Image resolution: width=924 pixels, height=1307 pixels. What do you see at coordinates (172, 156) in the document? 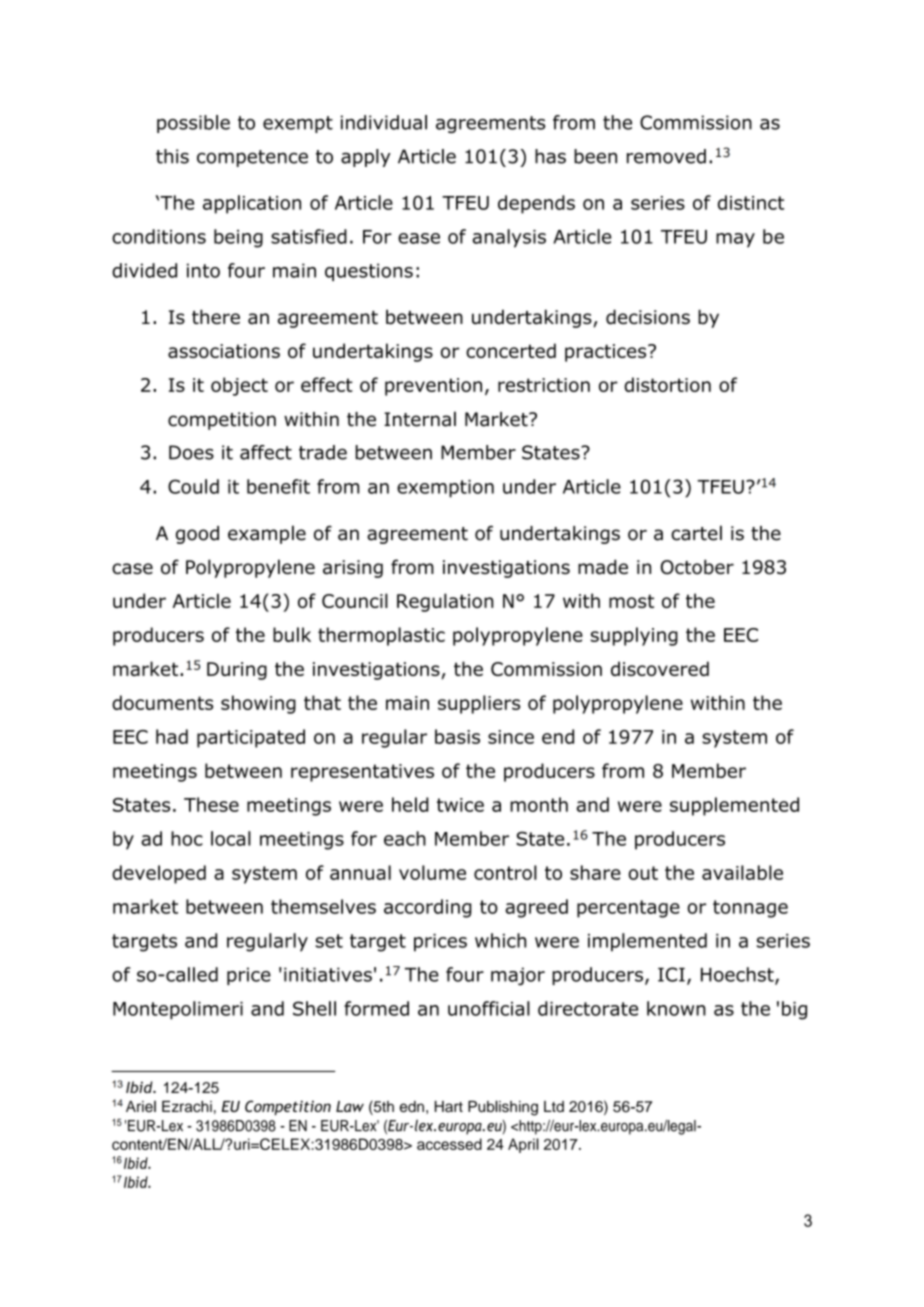
I see `this` at bounding box center [172, 156].
